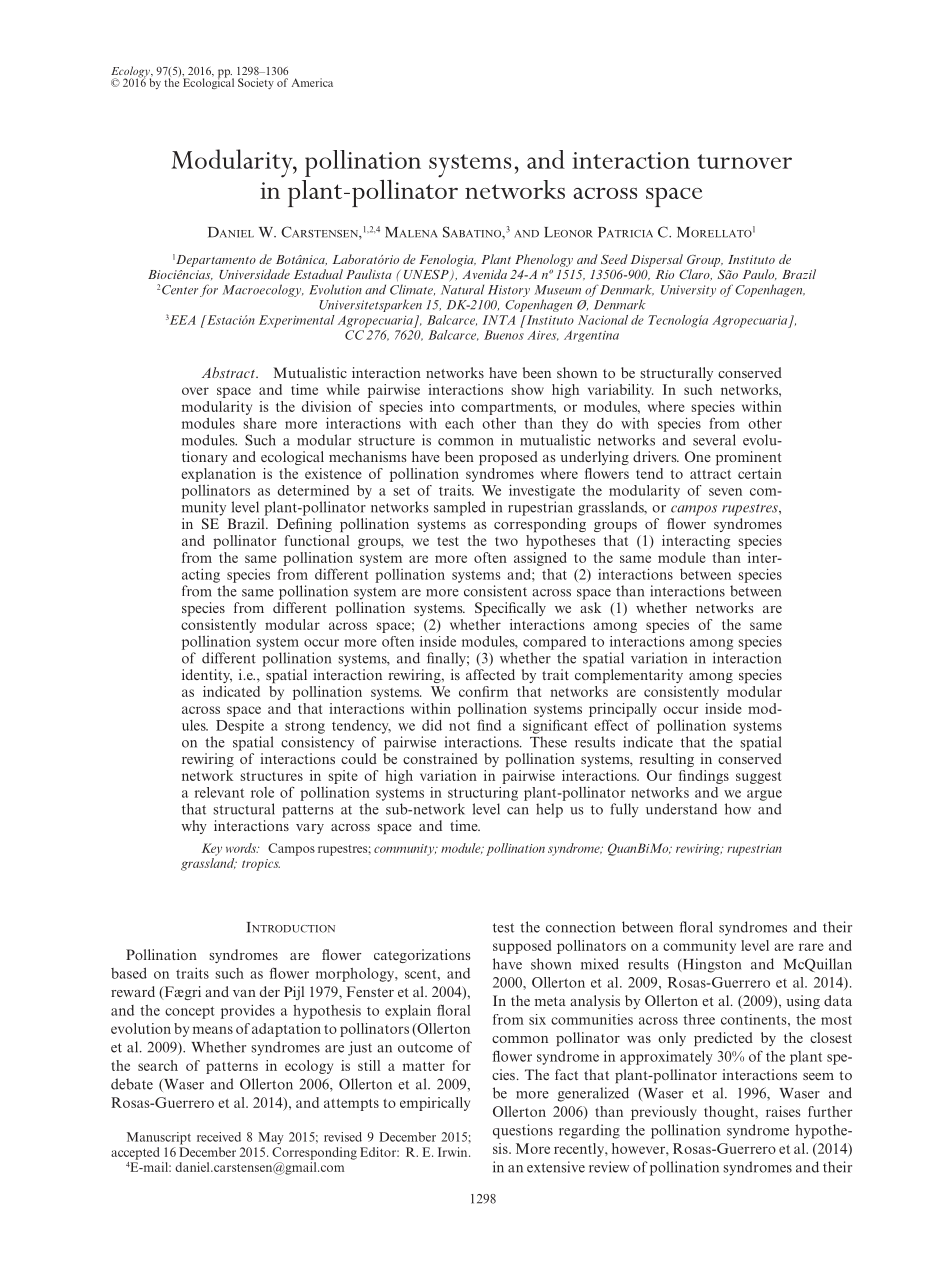 This image has height=1267, width=952. What do you see at coordinates (316, 540) in the image?
I see `functional` at bounding box center [316, 540].
